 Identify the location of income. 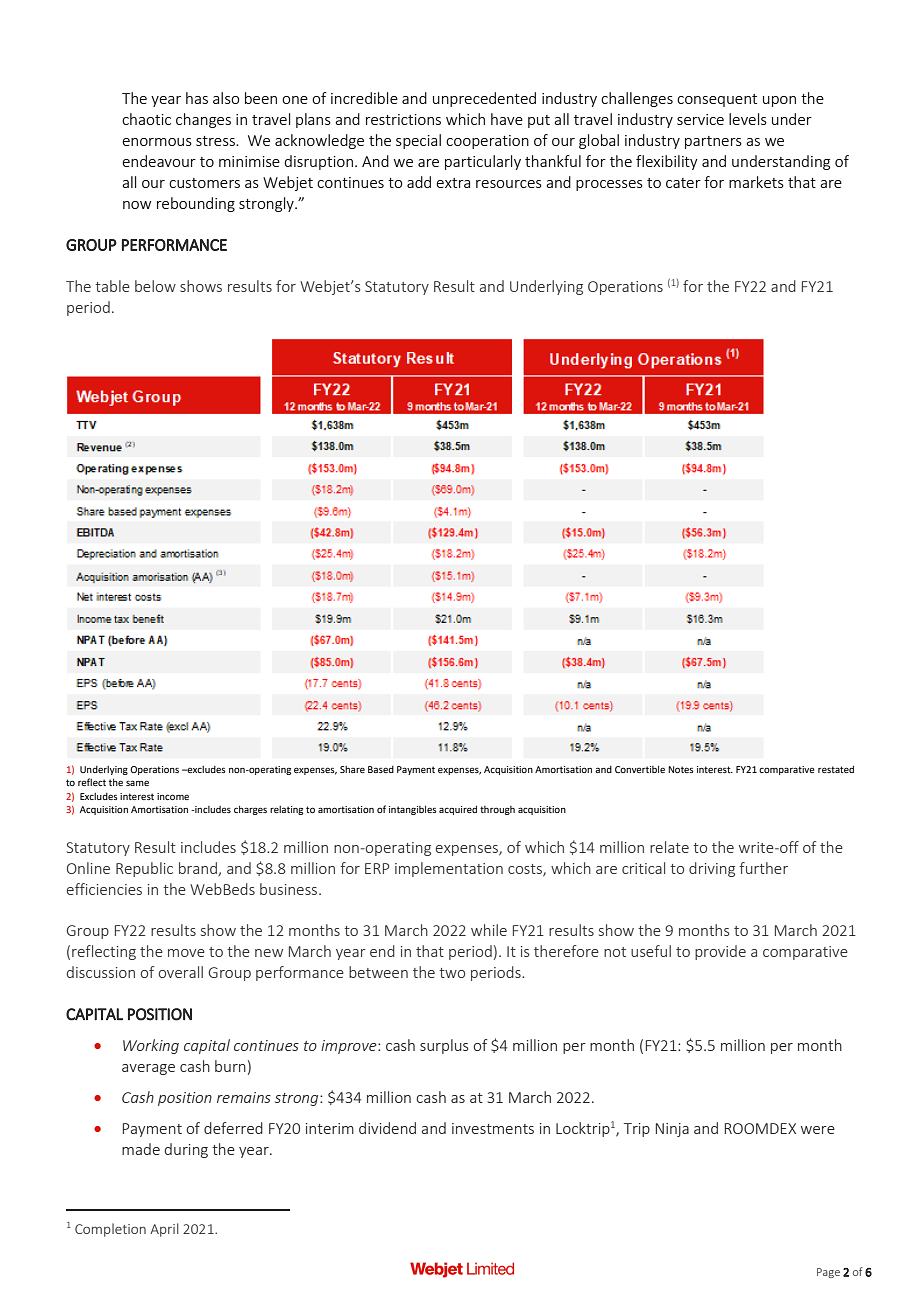
(173, 796).
